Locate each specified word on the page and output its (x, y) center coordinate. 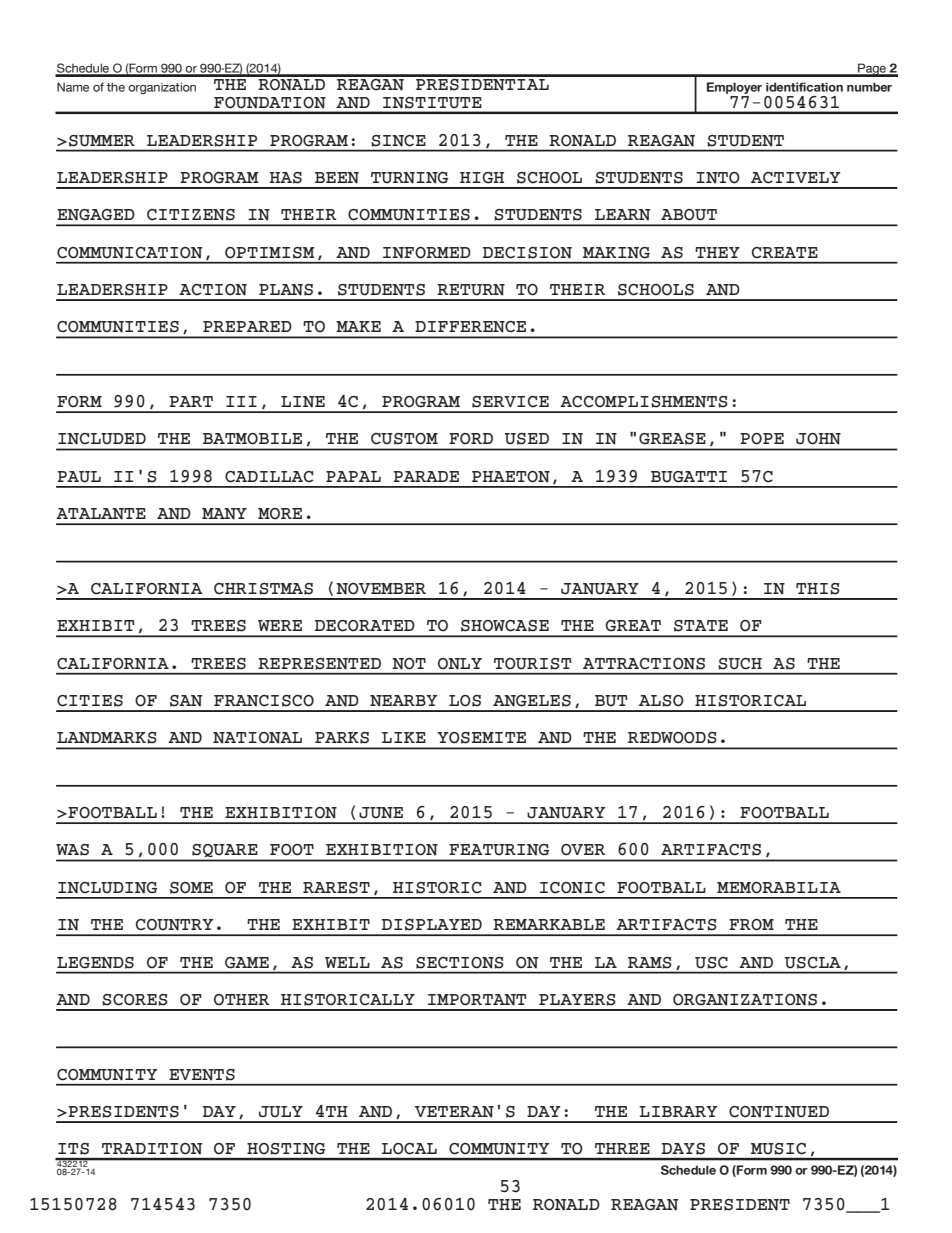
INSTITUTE (432, 102)
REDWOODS (672, 738)
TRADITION (152, 1148)
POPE (762, 439)
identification (804, 87)
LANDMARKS (107, 738)
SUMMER (102, 141)
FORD (471, 439)
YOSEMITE (481, 738)
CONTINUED (779, 1112)
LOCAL (409, 1148)
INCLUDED (102, 439)
